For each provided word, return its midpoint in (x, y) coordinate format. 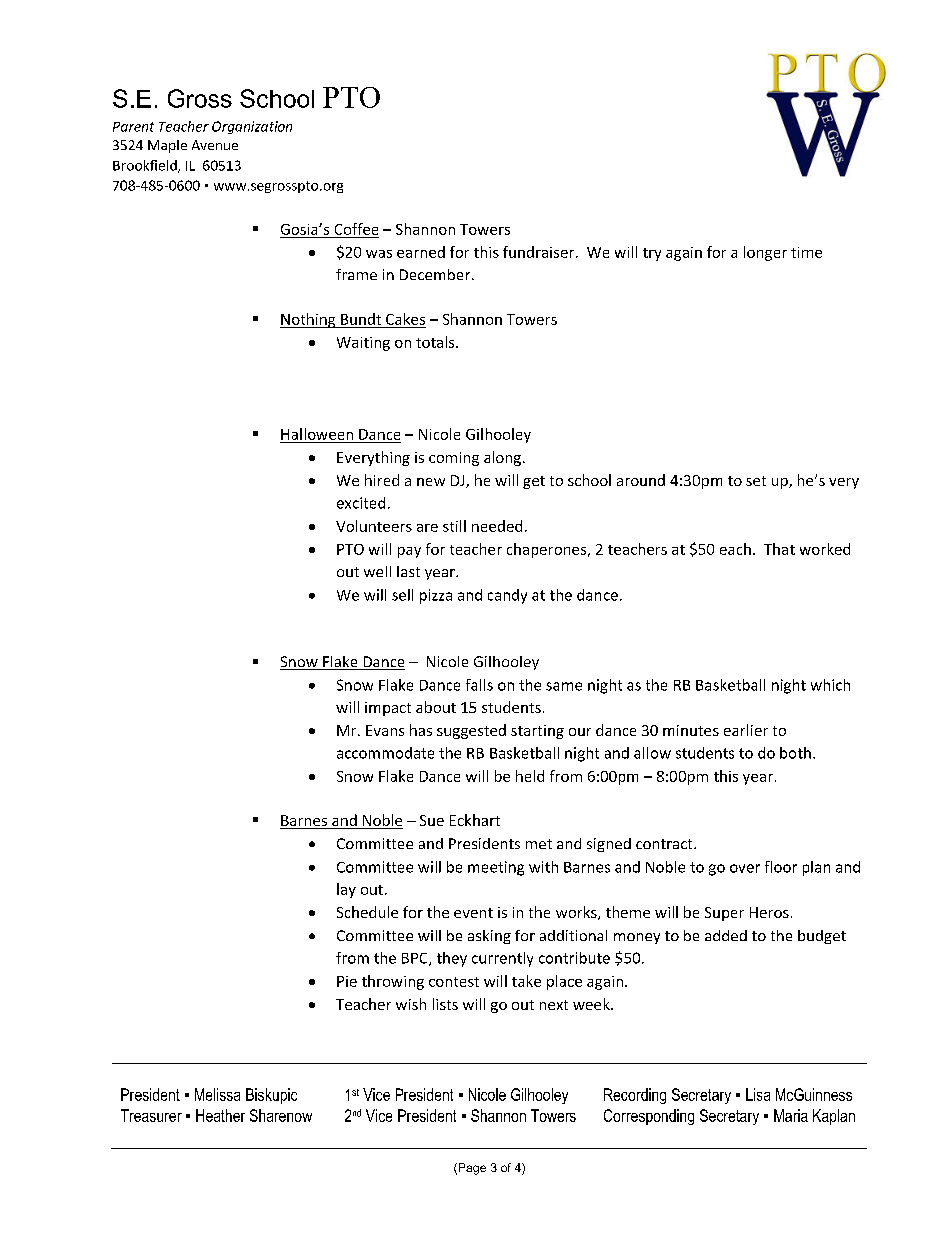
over (745, 868)
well (377, 571)
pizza (436, 596)
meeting (496, 868)
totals (436, 342)
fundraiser (540, 252)
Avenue (215, 145)
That (779, 549)
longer (765, 253)
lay (346, 890)
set (756, 481)
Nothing (309, 320)
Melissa (217, 1094)
